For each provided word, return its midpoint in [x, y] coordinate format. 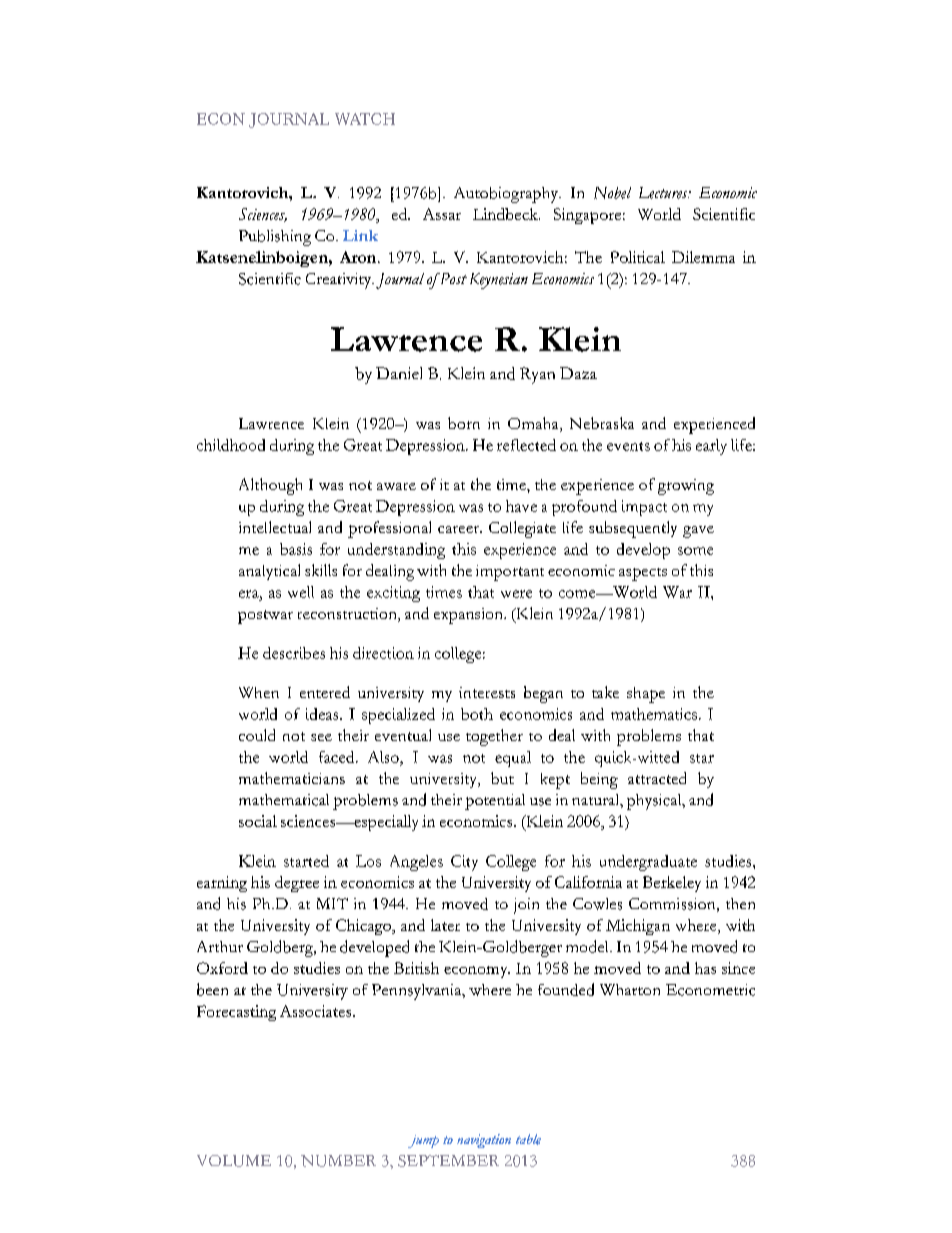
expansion [470, 616]
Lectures [664, 193]
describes [294, 653]
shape [646, 695]
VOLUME [234, 1161]
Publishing [275, 238]
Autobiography [507, 195]
